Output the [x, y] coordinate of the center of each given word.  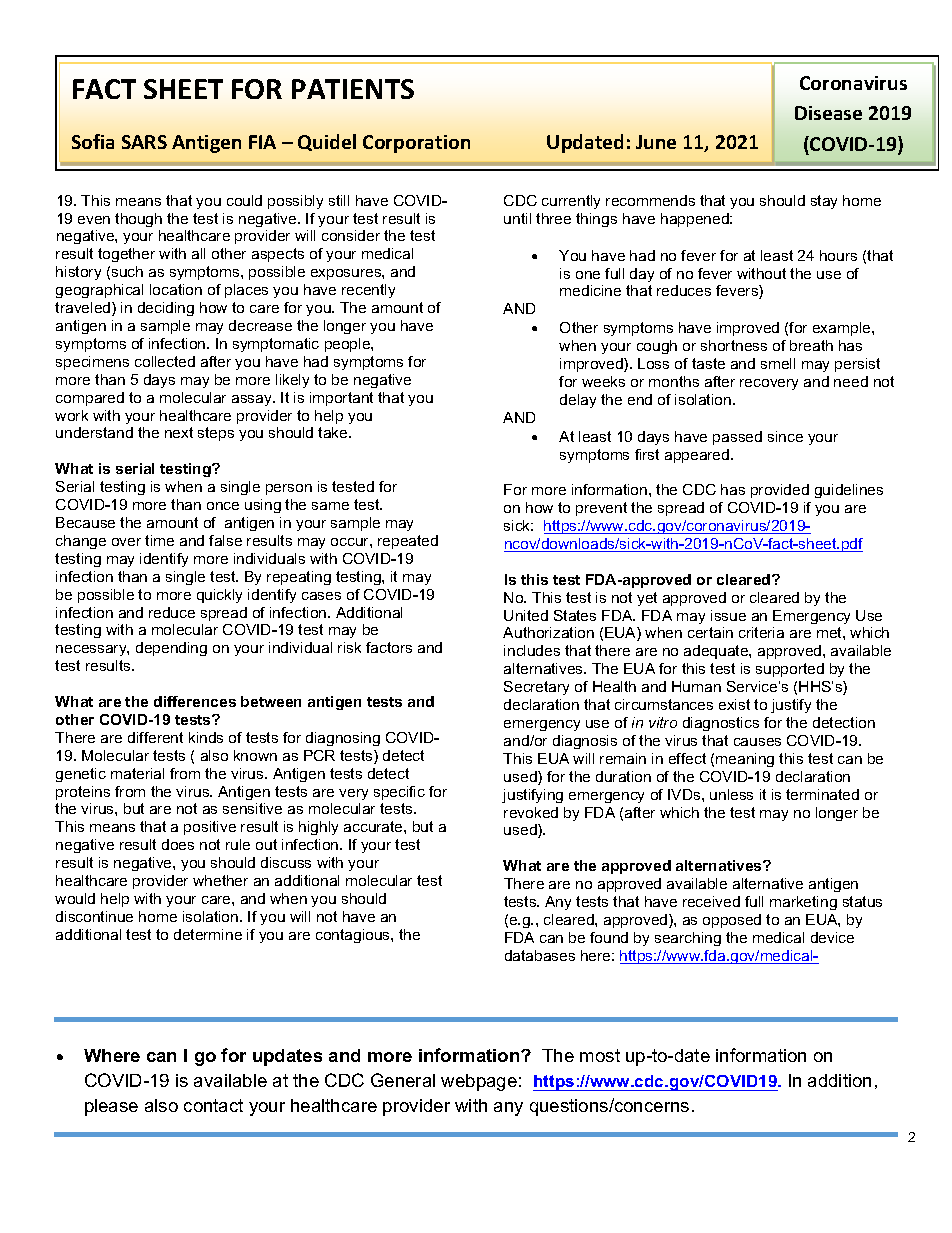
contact [213, 1105]
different [155, 737]
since [785, 436]
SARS [144, 142]
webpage [479, 1082]
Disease [828, 113]
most [600, 1055]
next [179, 432]
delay [578, 401]
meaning [745, 760]
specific [399, 793]
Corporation [416, 144]
